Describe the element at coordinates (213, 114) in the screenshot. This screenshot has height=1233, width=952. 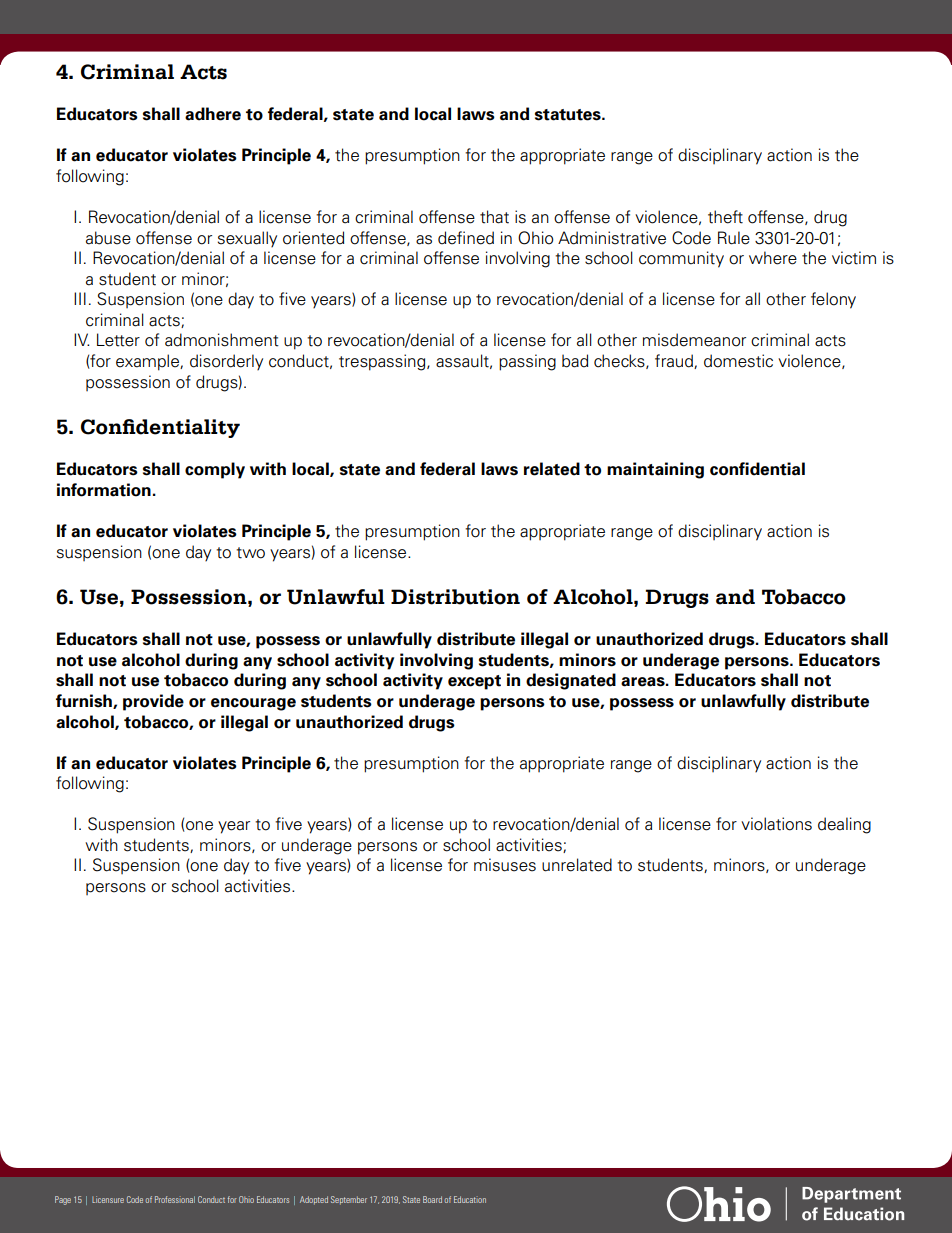
I see `adhere` at that location.
